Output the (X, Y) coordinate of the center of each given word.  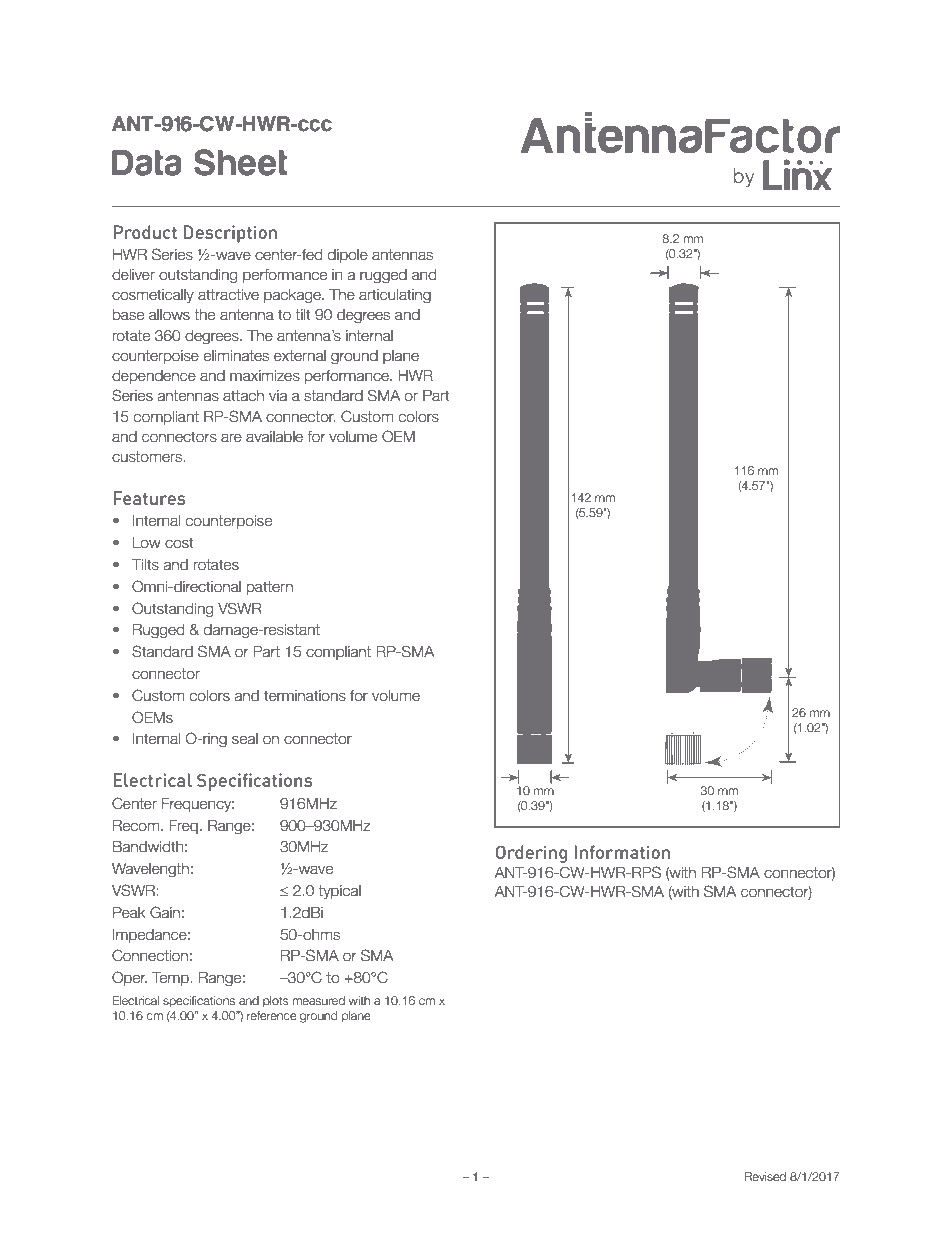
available (274, 437)
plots (276, 1002)
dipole (348, 256)
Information (622, 852)
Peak (129, 913)
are (231, 438)
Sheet (241, 162)
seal (245, 739)
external (300, 356)
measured (318, 1000)
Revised (765, 1176)
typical (339, 892)
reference (272, 1015)
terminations (305, 696)
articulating (395, 296)
